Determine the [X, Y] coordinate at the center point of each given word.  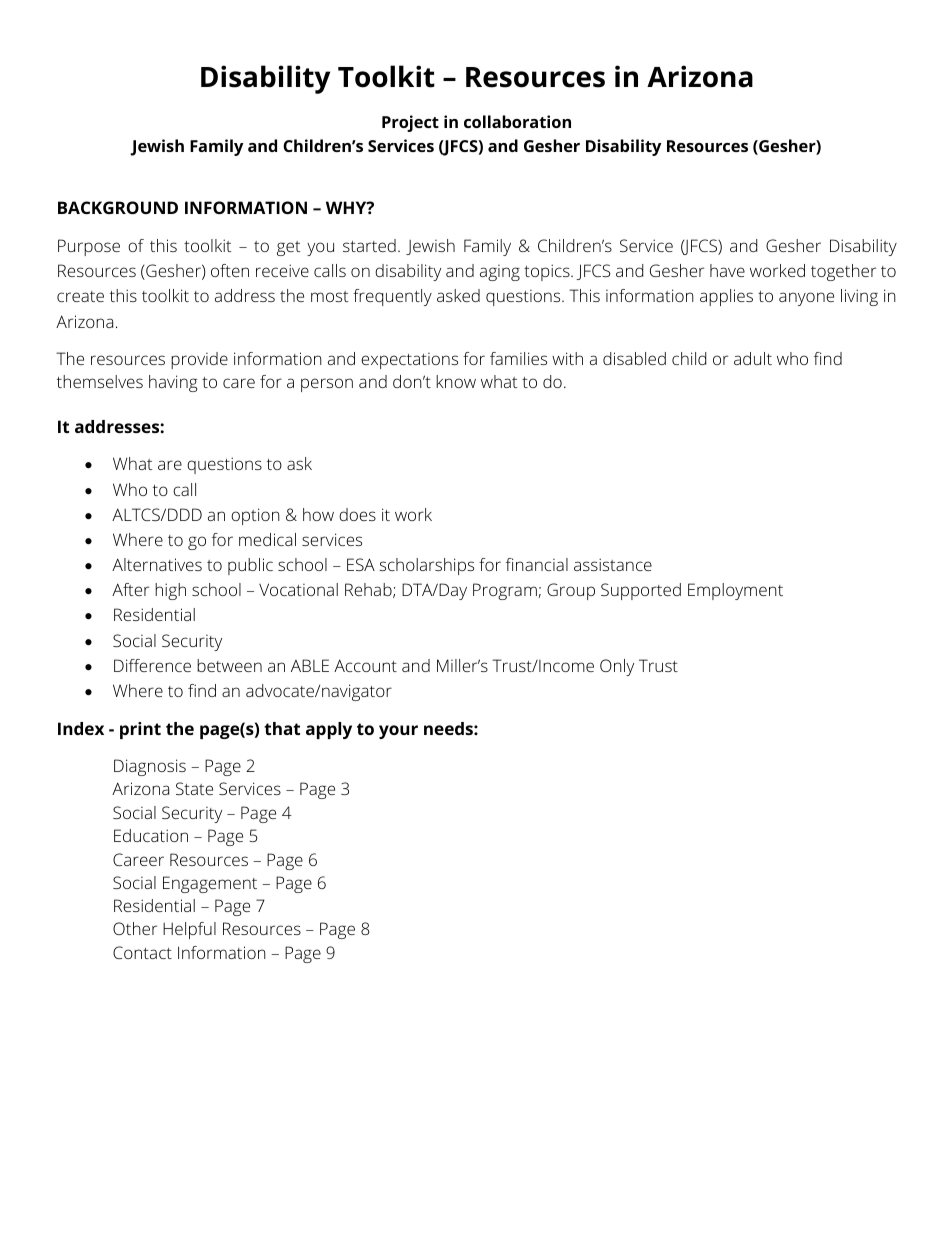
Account [365, 665]
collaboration [517, 121]
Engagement [210, 884]
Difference [152, 665]
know [456, 381]
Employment [735, 591]
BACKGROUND [118, 207]
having [173, 383]
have [727, 270]
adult [753, 358]
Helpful [189, 930]
